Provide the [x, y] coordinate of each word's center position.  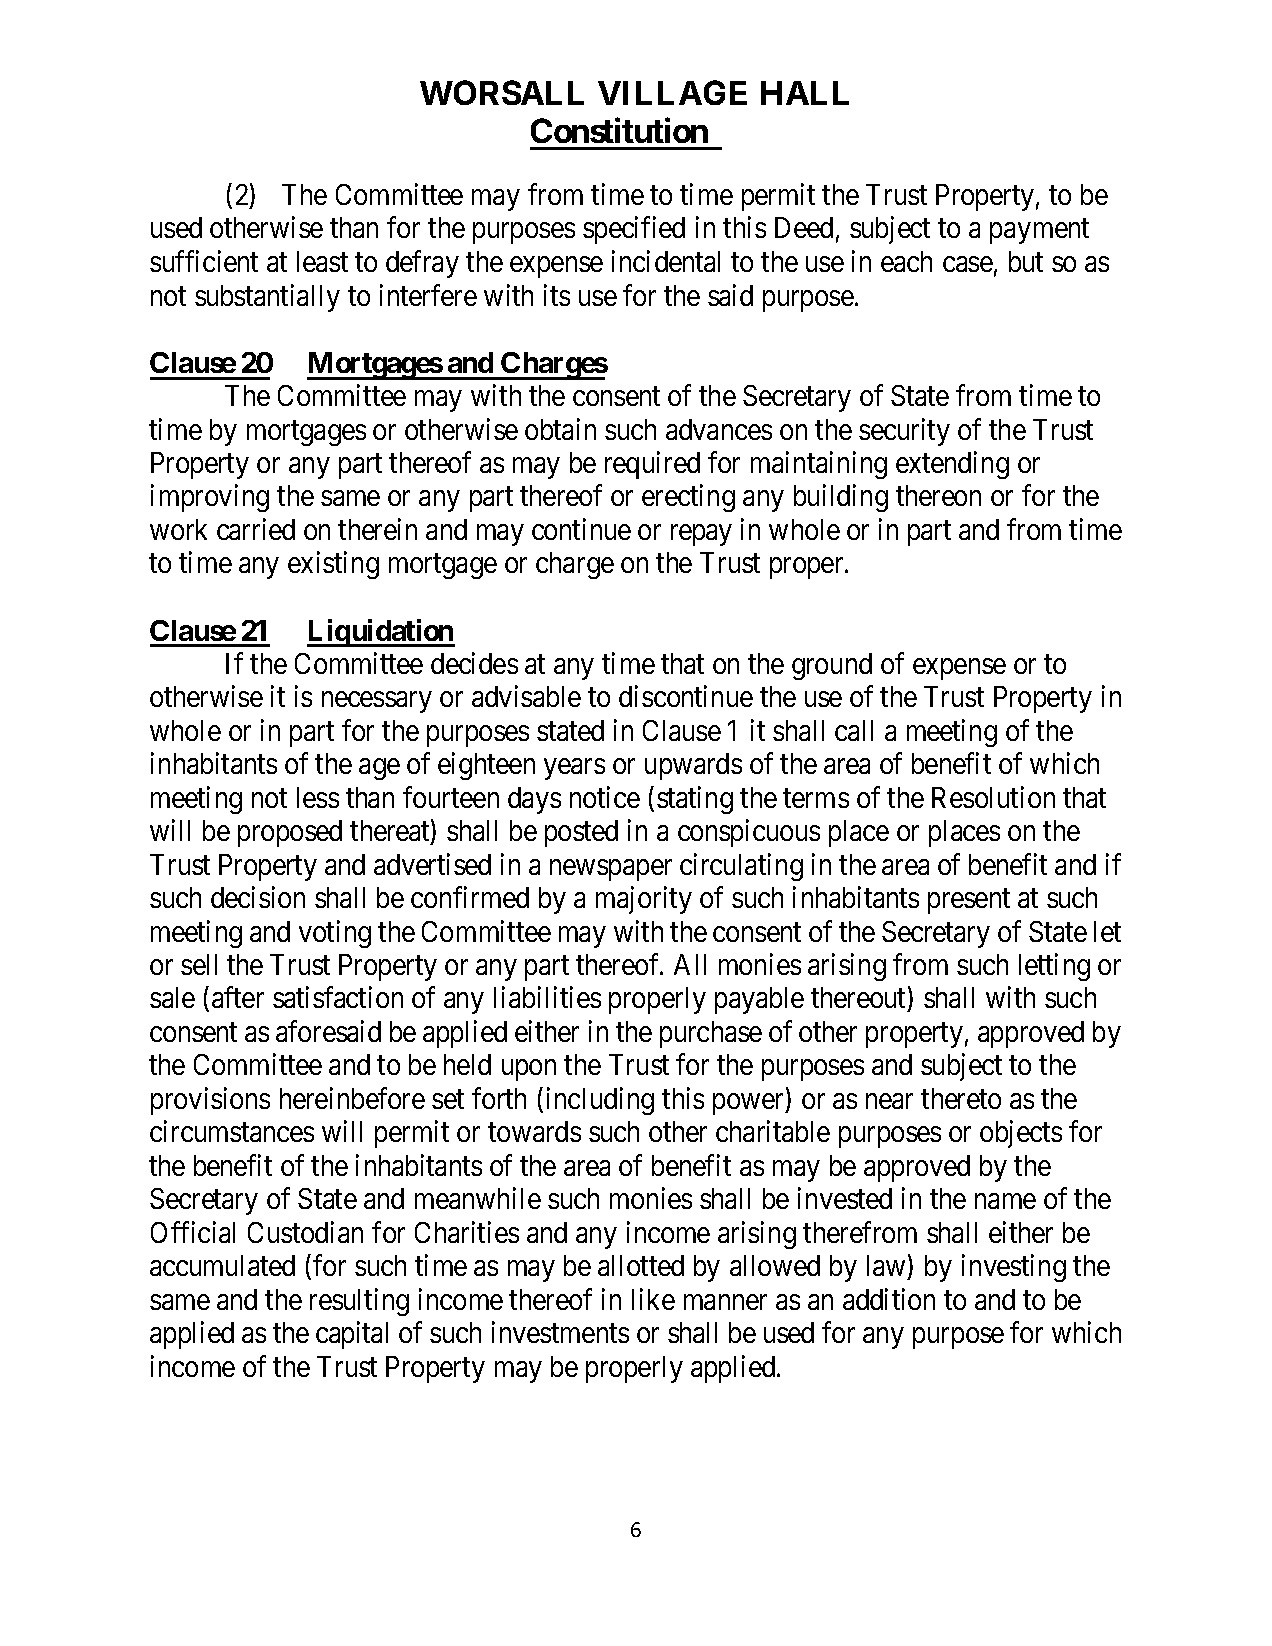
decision [258, 897]
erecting [688, 498]
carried [256, 529]
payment [1039, 232]
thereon [938, 495]
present [969, 901]
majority [644, 900]
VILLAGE [672, 92]
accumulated [222, 1265]
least [322, 261]
